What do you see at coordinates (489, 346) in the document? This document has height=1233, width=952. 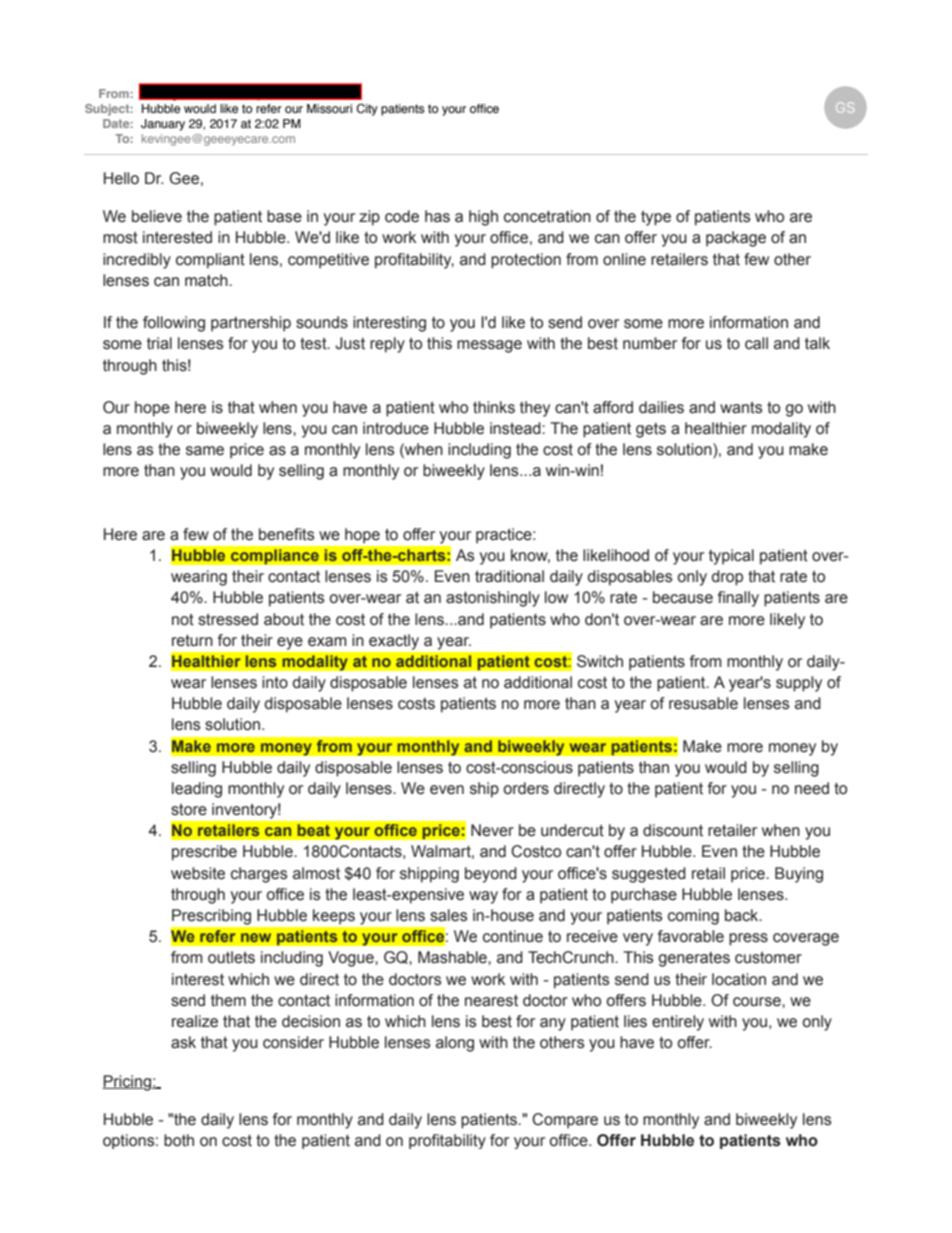 I see `message` at bounding box center [489, 346].
